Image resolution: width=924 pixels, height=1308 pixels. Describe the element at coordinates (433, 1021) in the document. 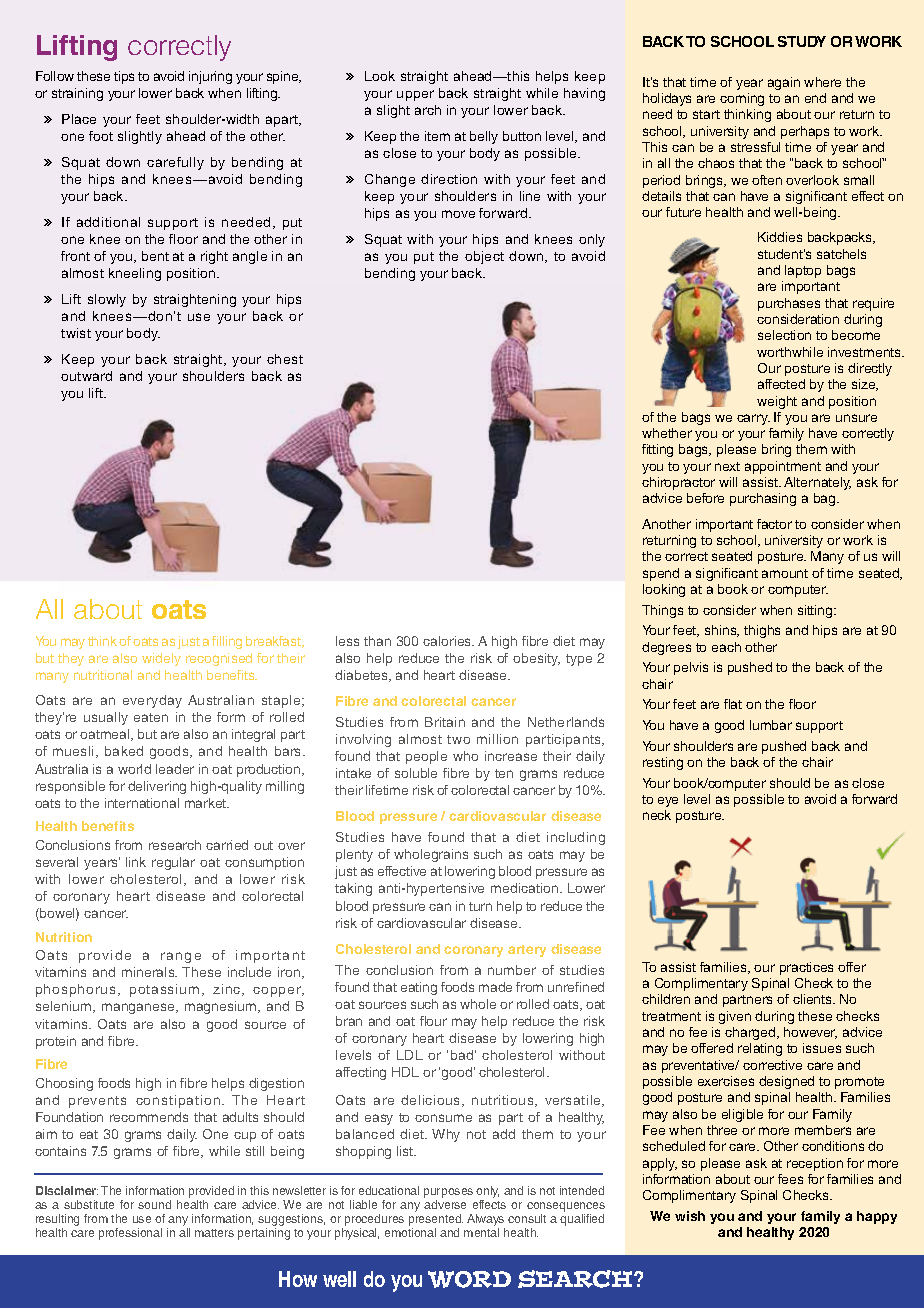

I see `flour` at that location.
